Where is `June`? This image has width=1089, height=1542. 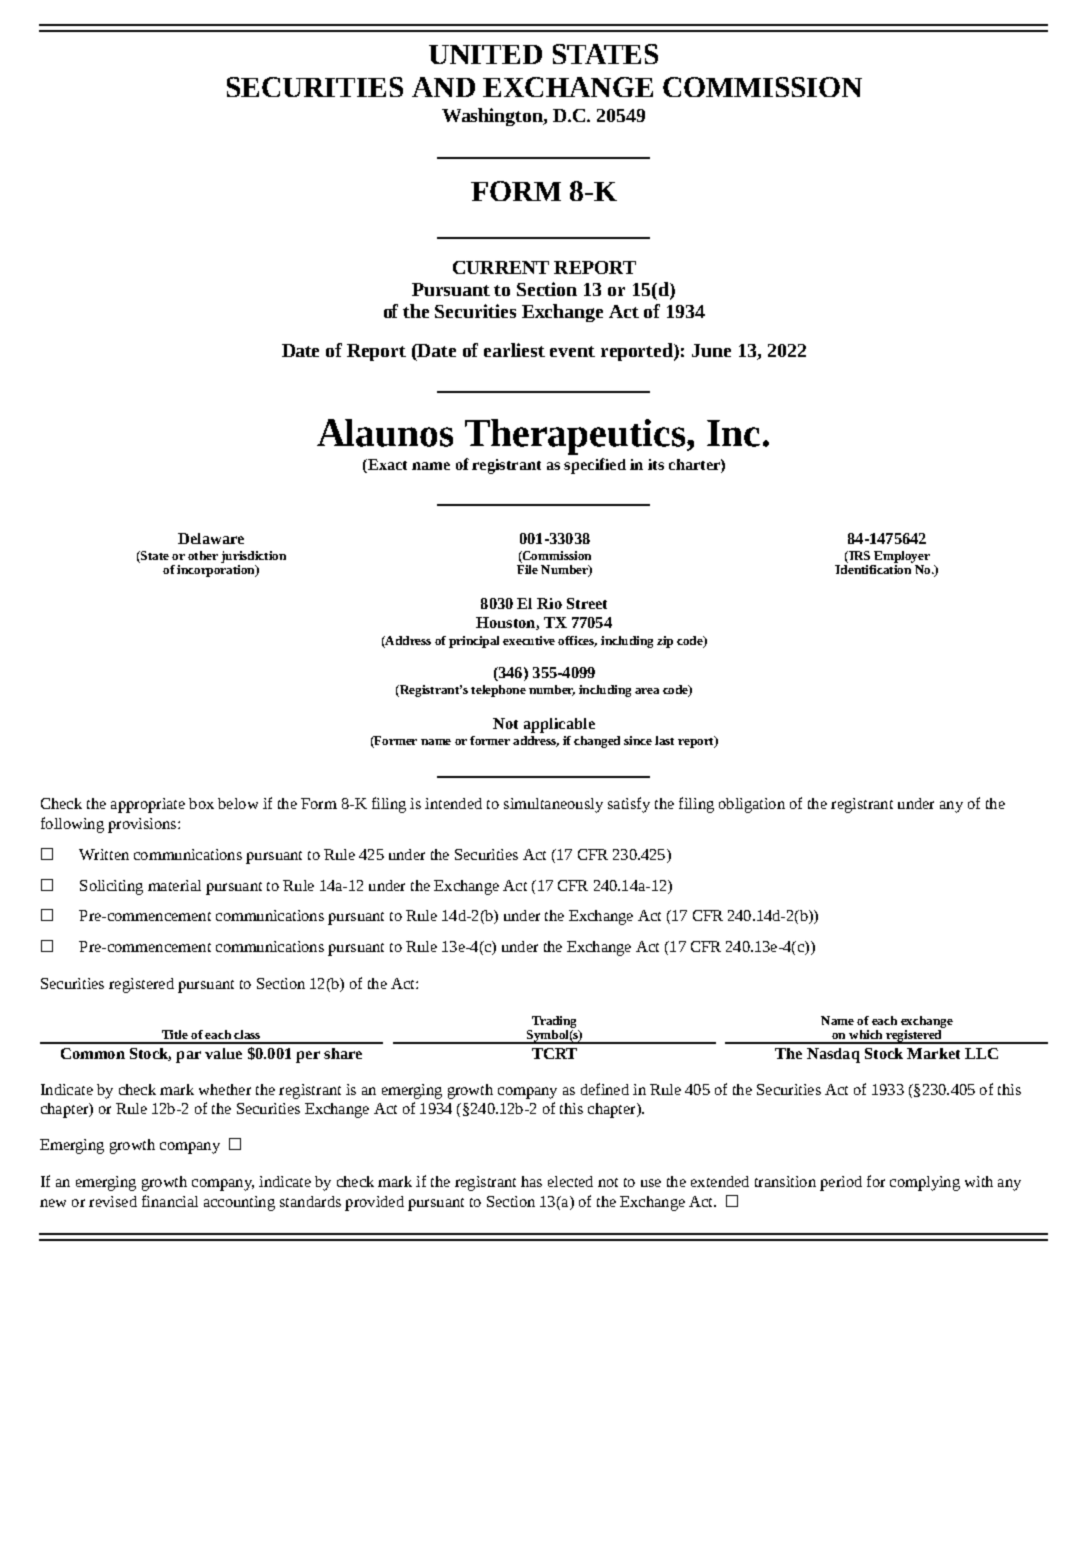
June is located at coordinates (711, 350).
